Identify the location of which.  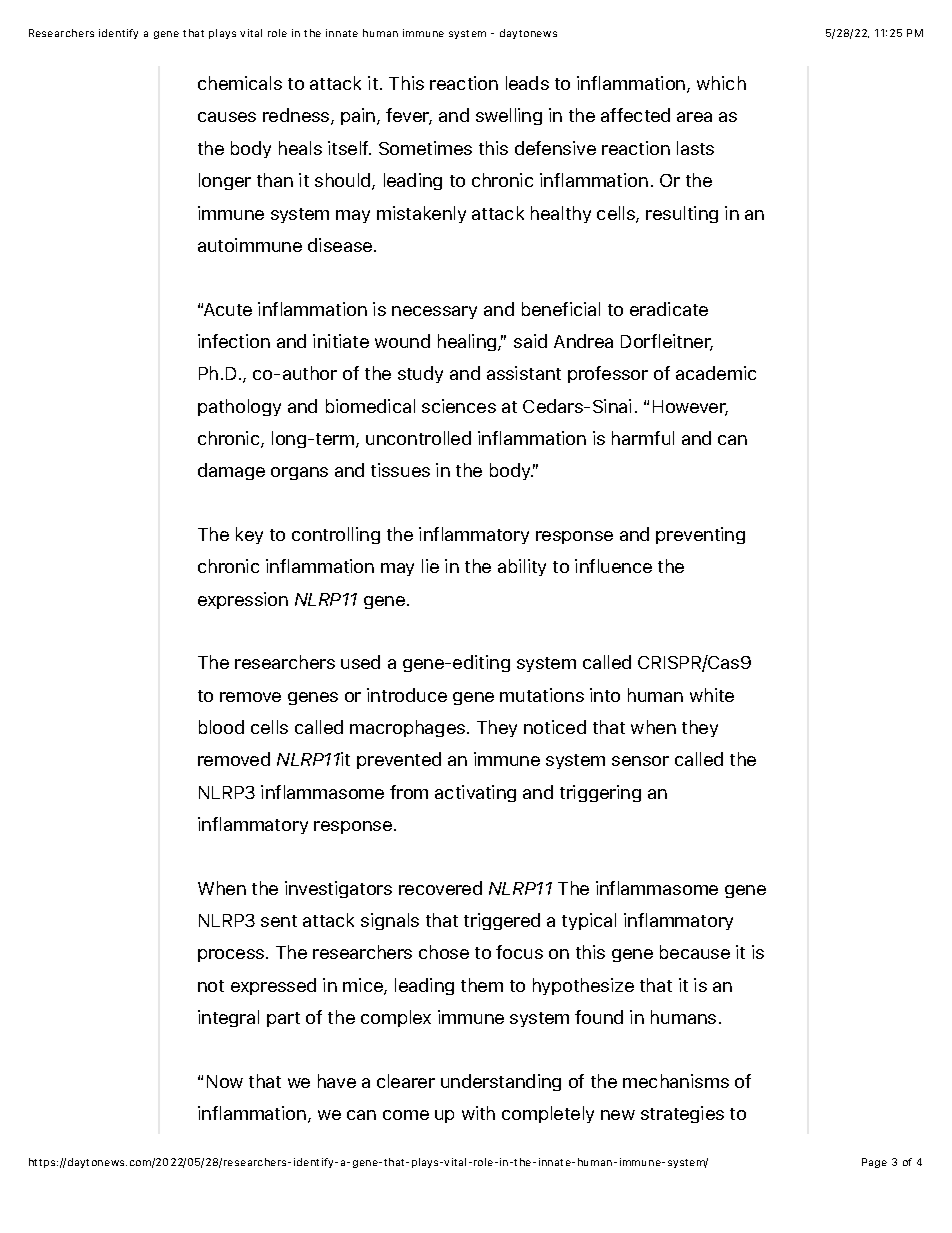
(721, 83).
